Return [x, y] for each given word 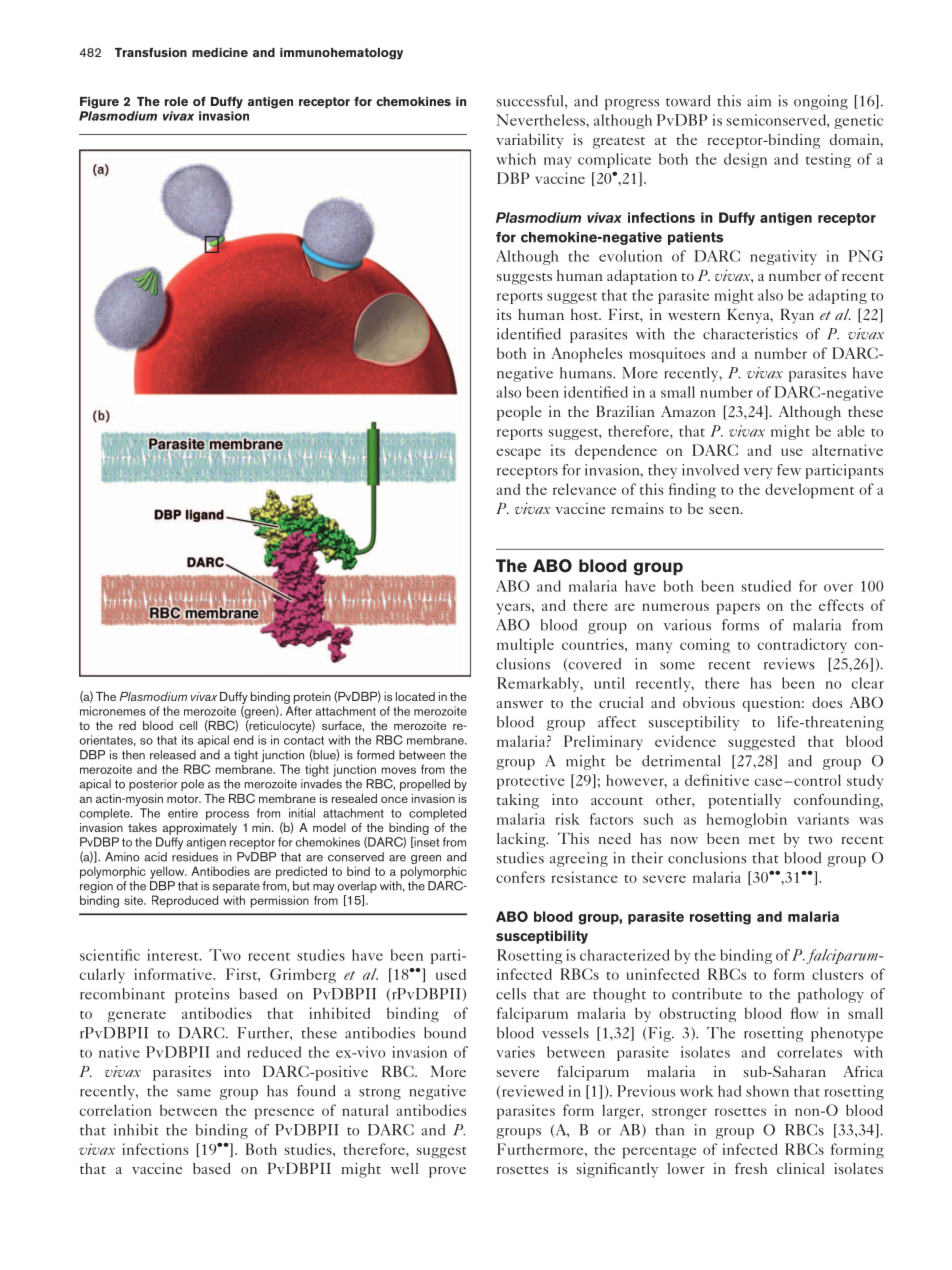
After [299, 711]
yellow [168, 872]
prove [447, 1172]
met [762, 840]
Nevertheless [542, 120]
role [176, 101]
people [519, 413]
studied [766, 586]
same [194, 1093]
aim [759, 101]
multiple [525, 645]
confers [520, 877]
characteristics [750, 334]
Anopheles [586, 354]
